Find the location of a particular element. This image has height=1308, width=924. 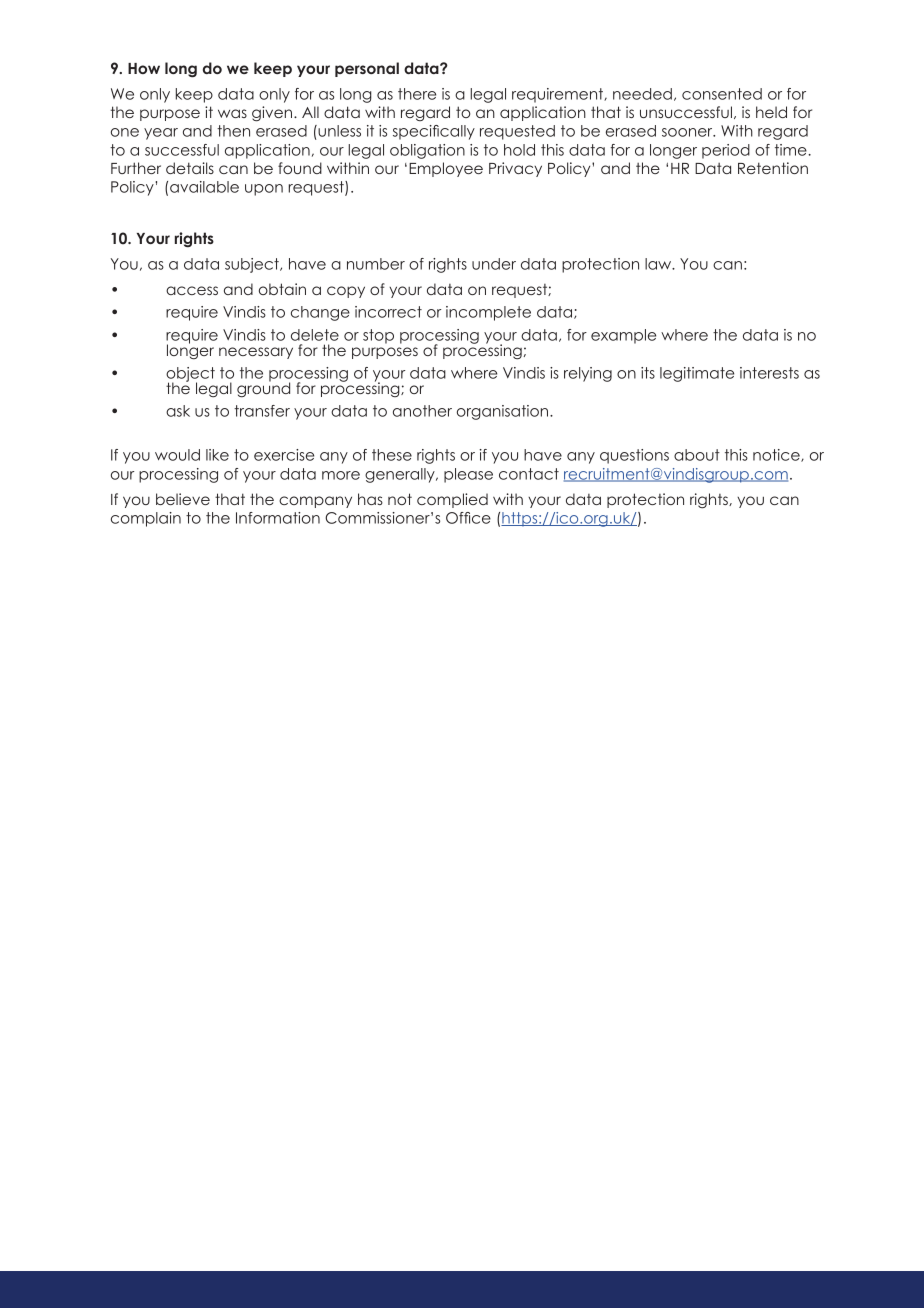

believe is located at coordinates (183, 499).
